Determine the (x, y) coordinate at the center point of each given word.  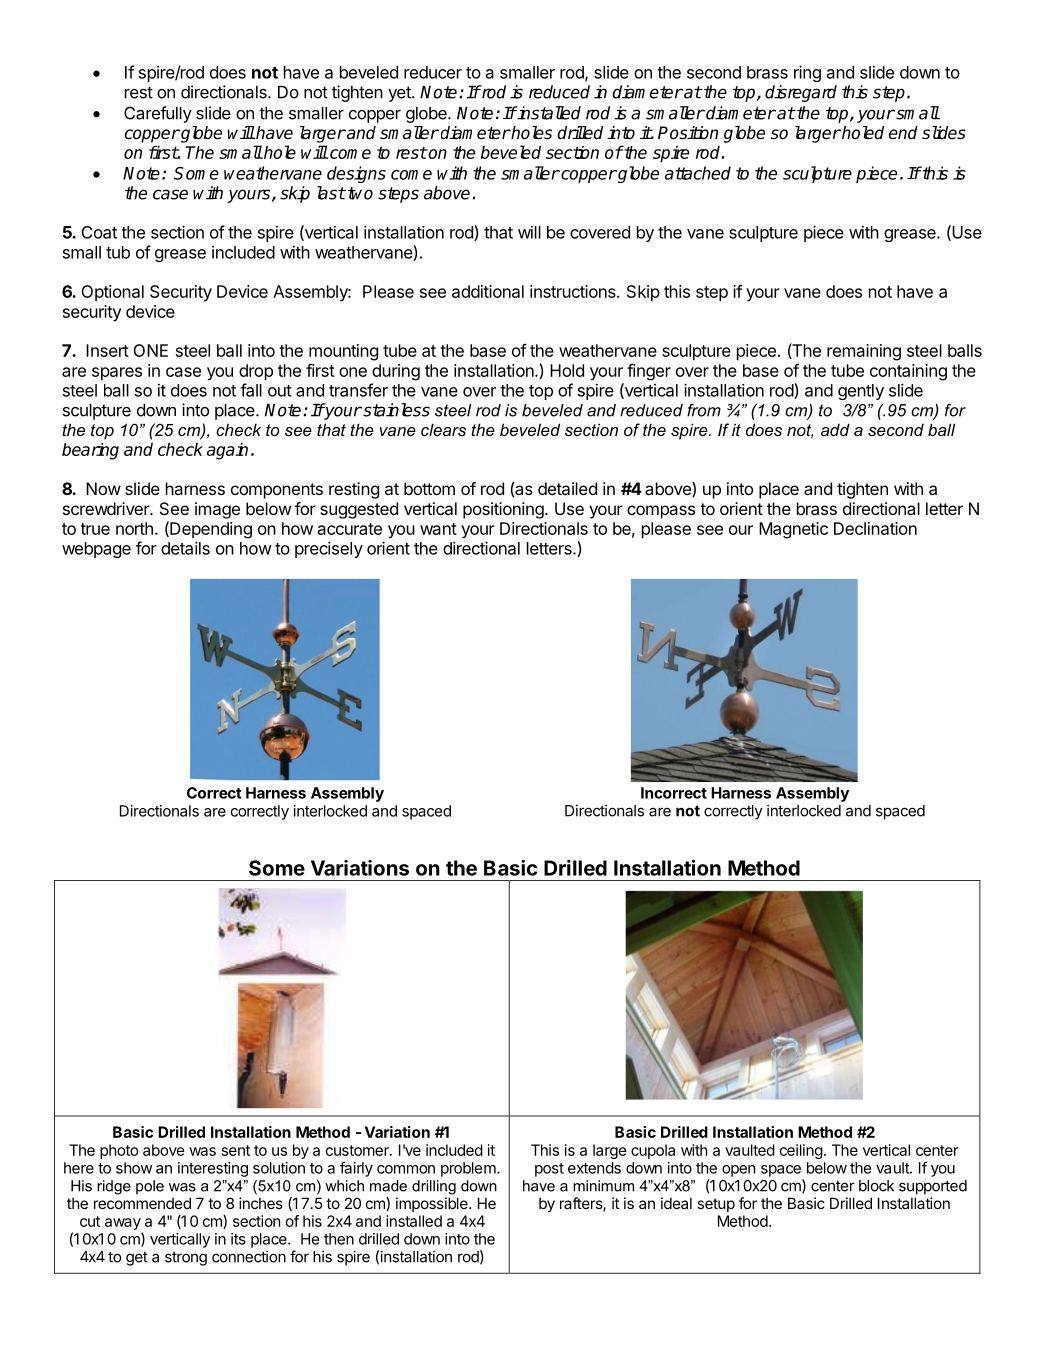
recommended (142, 1203)
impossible (433, 1204)
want (438, 529)
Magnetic (793, 530)
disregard (801, 93)
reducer (433, 72)
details (185, 548)
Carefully (158, 114)
